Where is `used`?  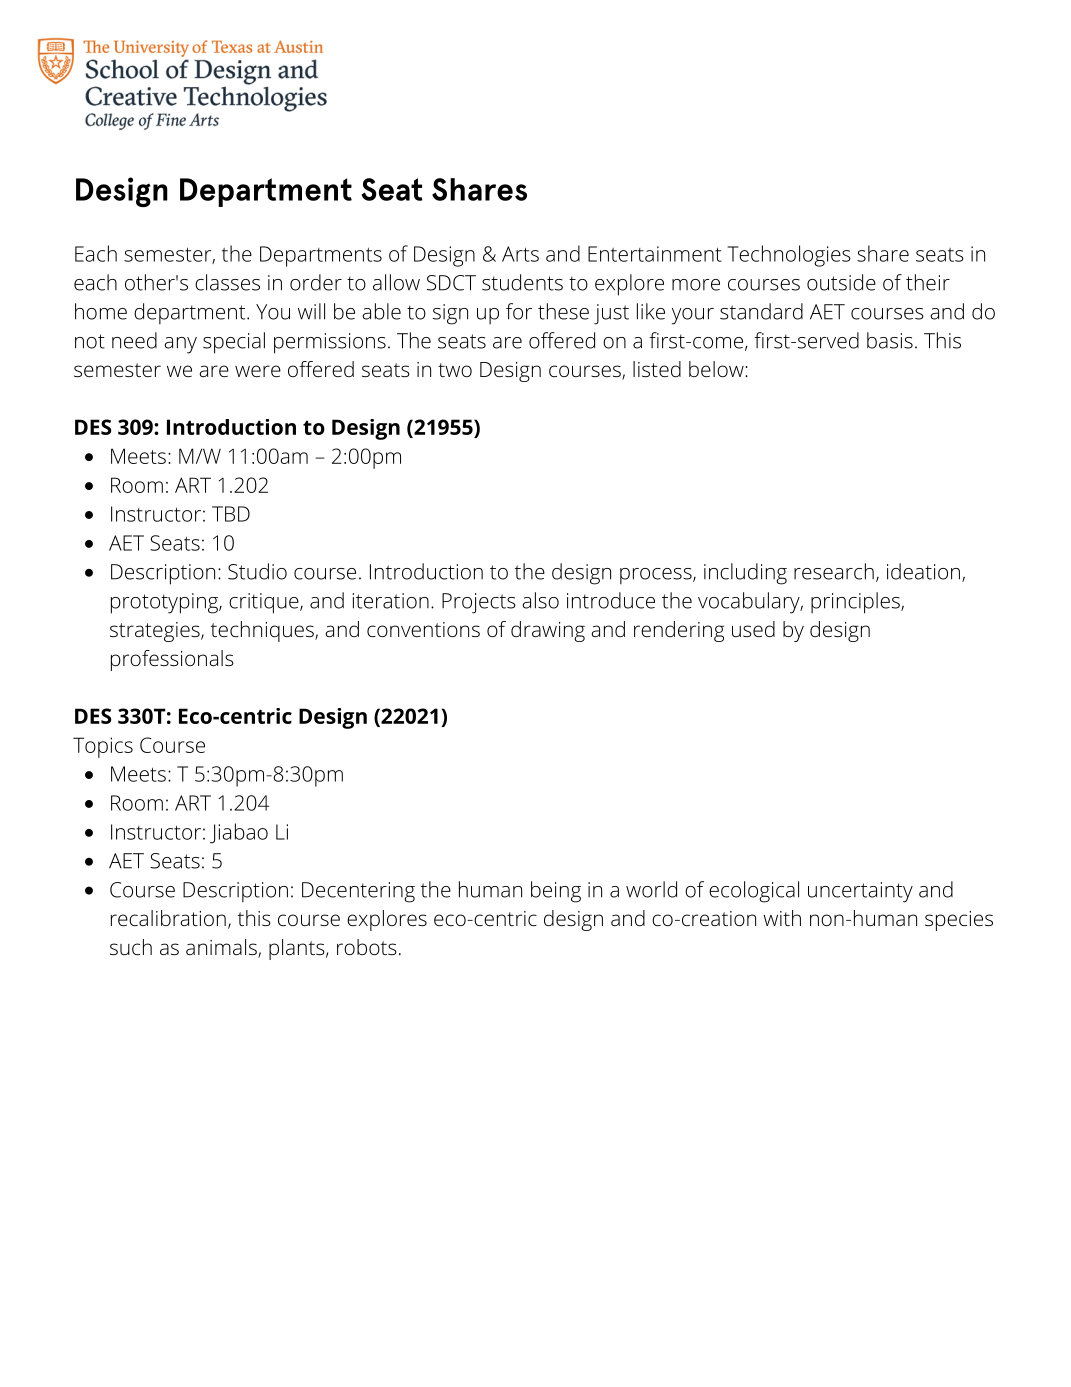
used is located at coordinates (753, 629).
